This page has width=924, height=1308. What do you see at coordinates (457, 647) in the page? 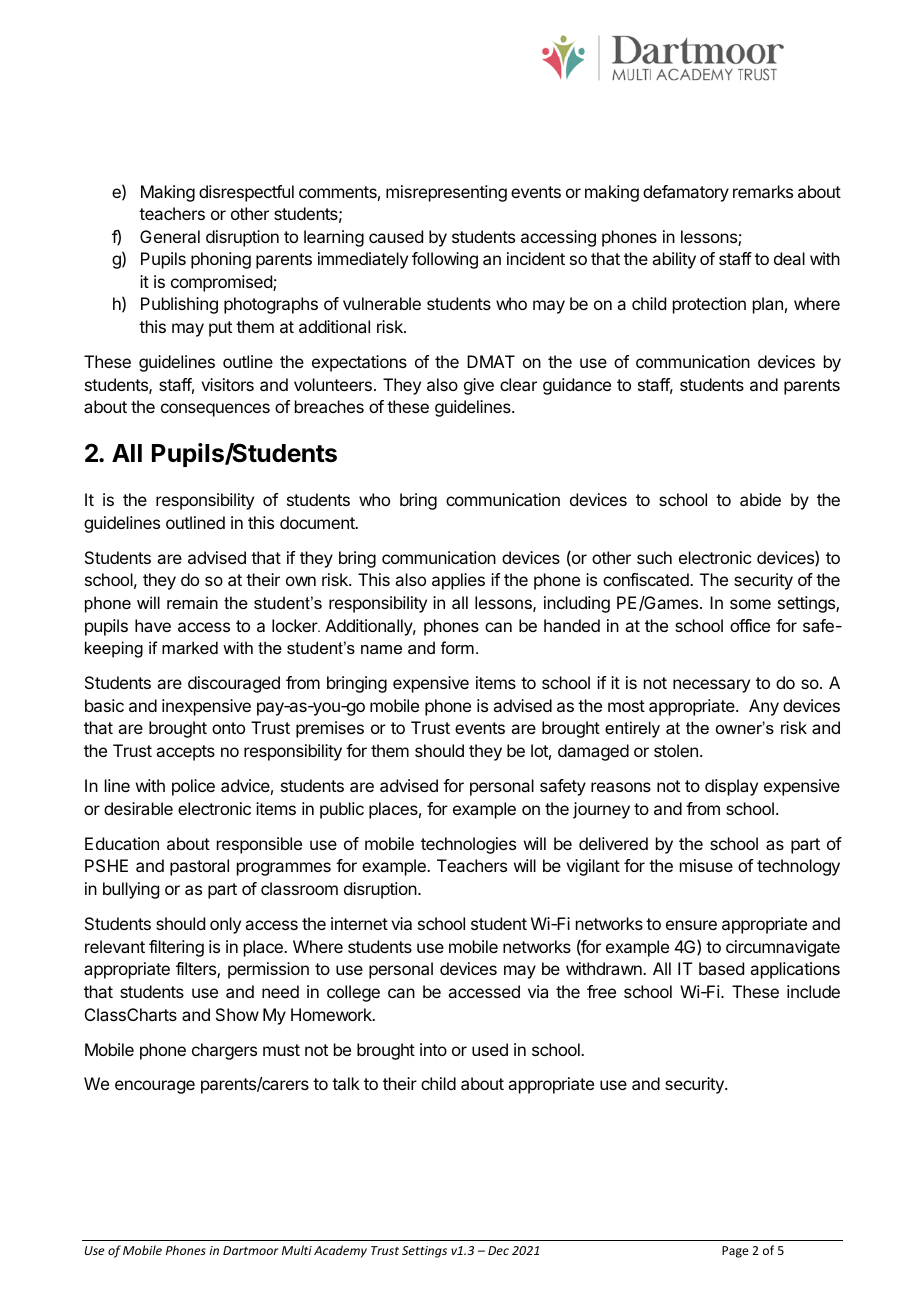
I see `form` at bounding box center [457, 647].
